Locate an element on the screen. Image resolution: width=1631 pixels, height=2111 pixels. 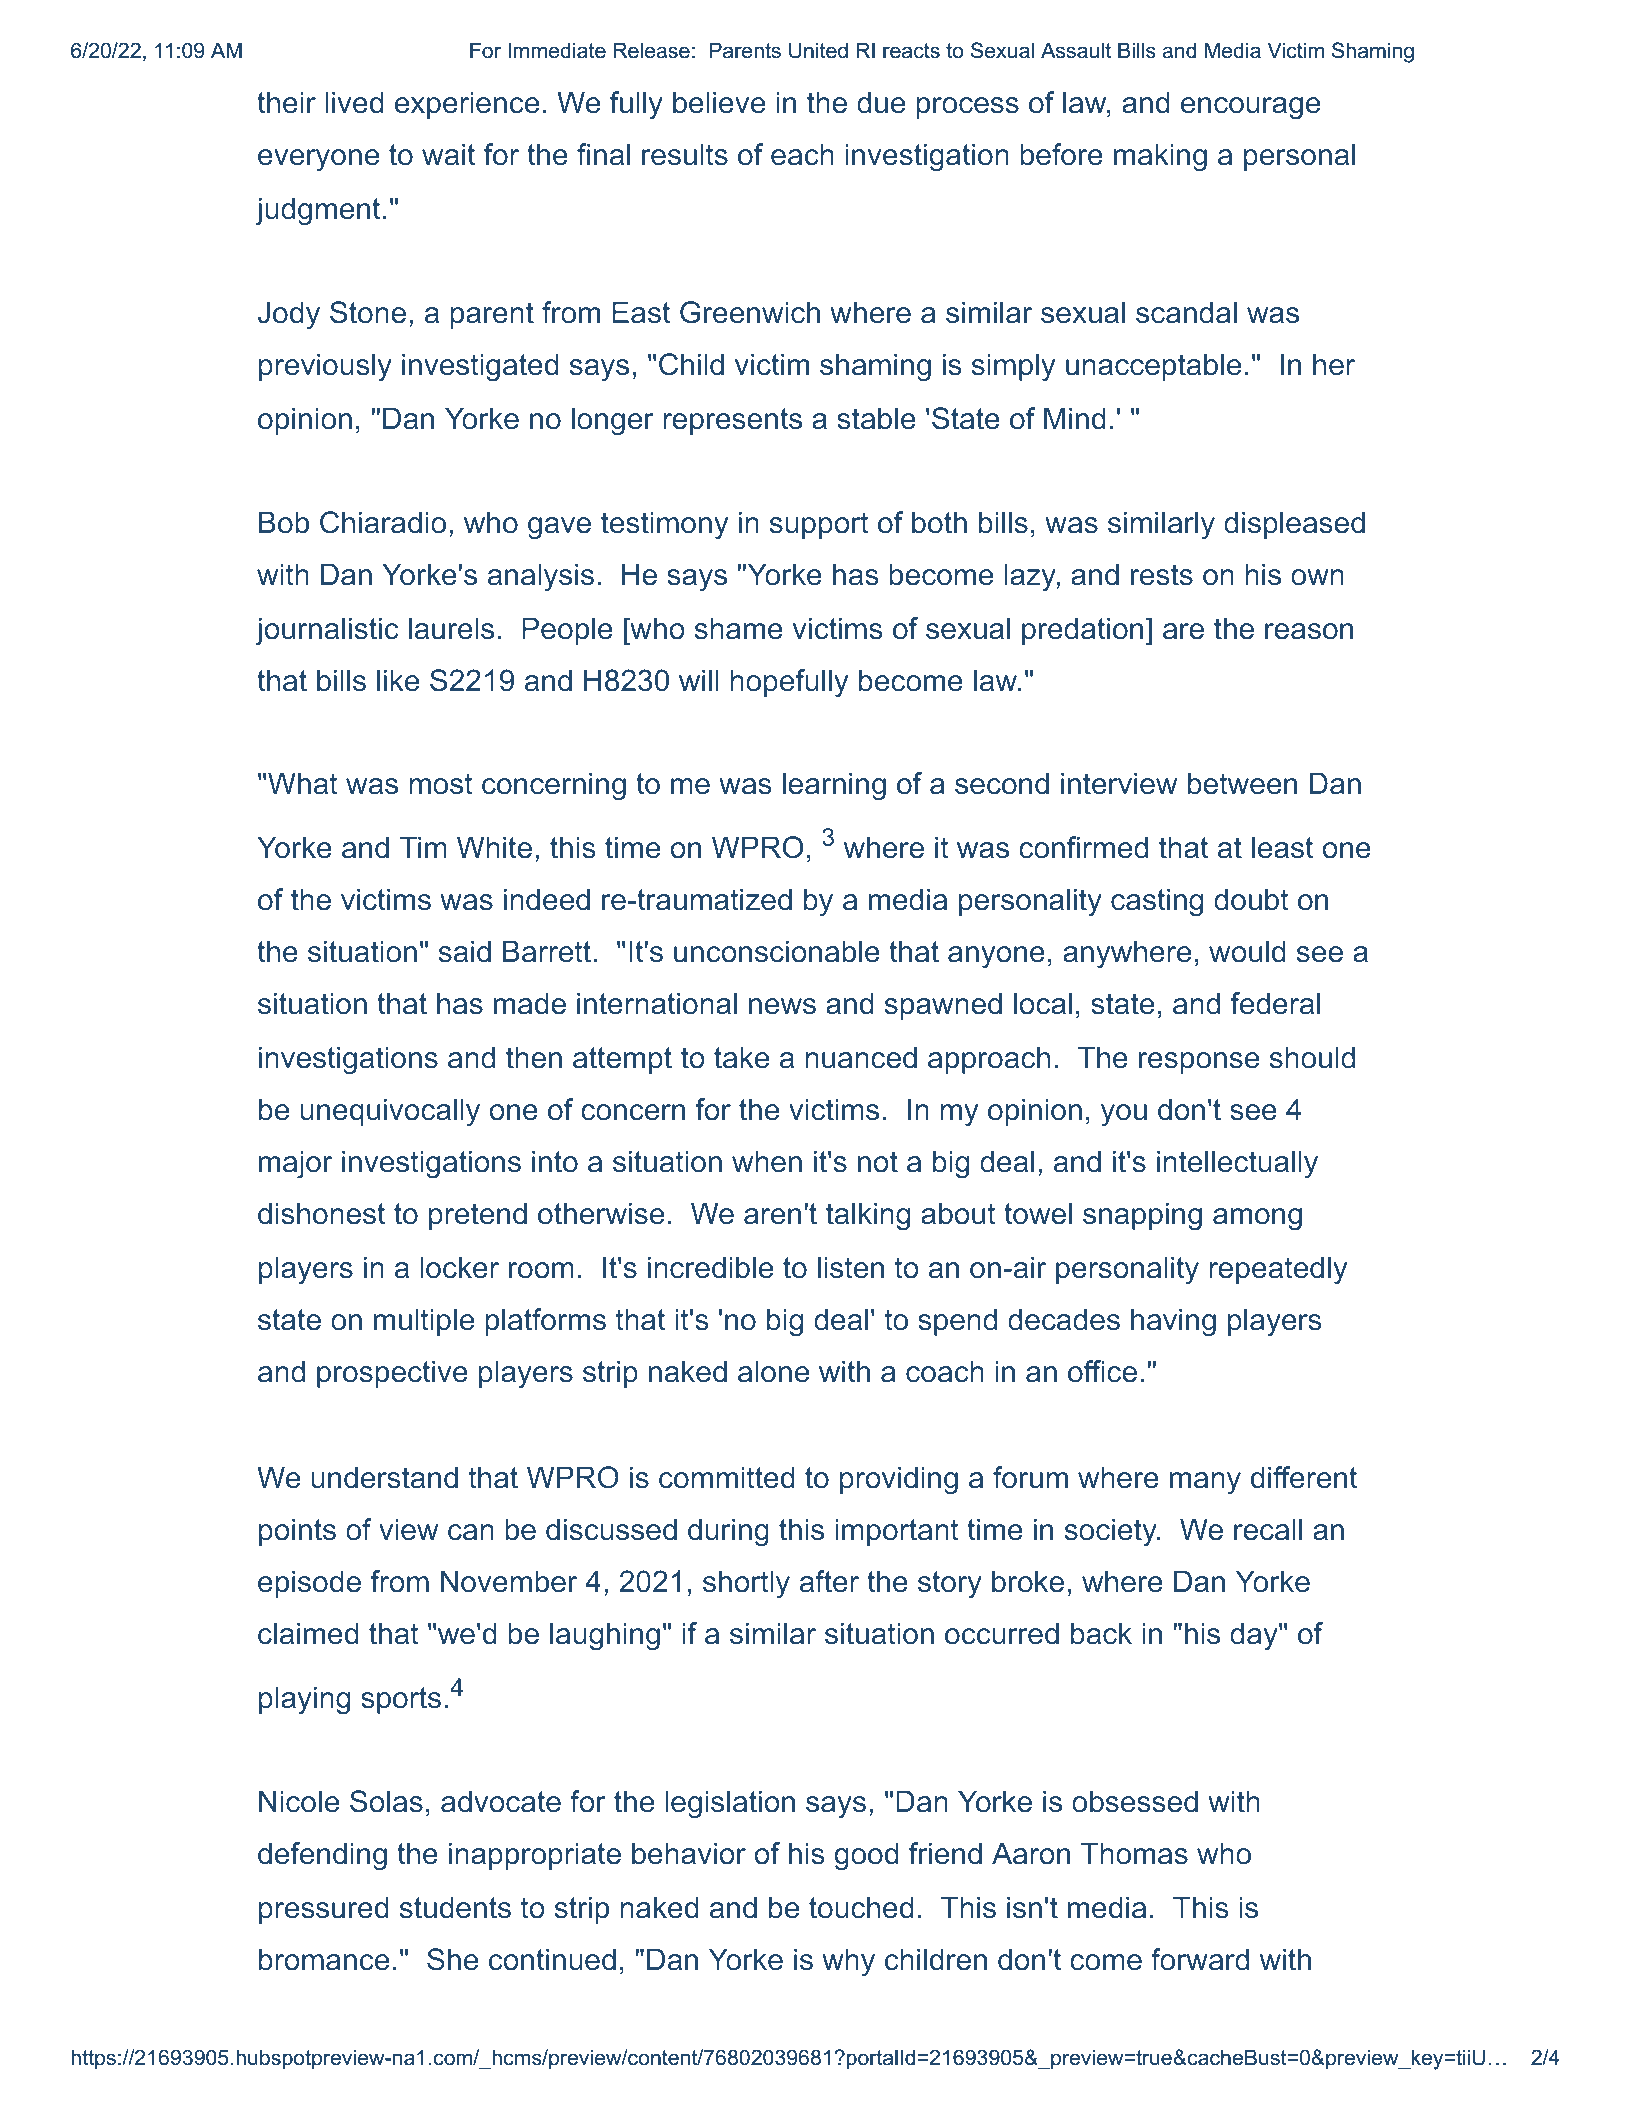
students is located at coordinates (455, 1907).
